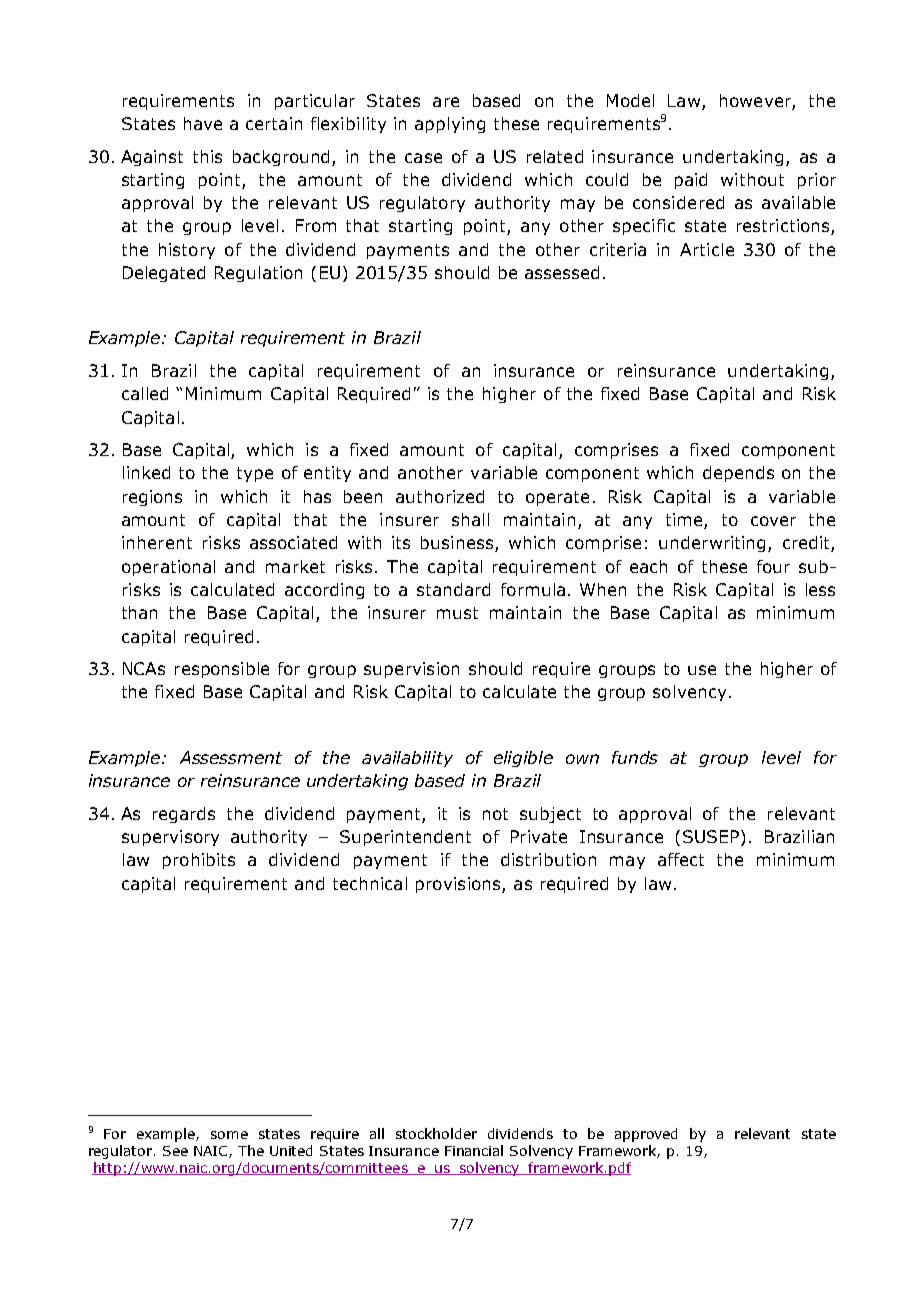 The width and height of the document is (924, 1308). What do you see at coordinates (738, 474) in the document?
I see `depends` at bounding box center [738, 474].
